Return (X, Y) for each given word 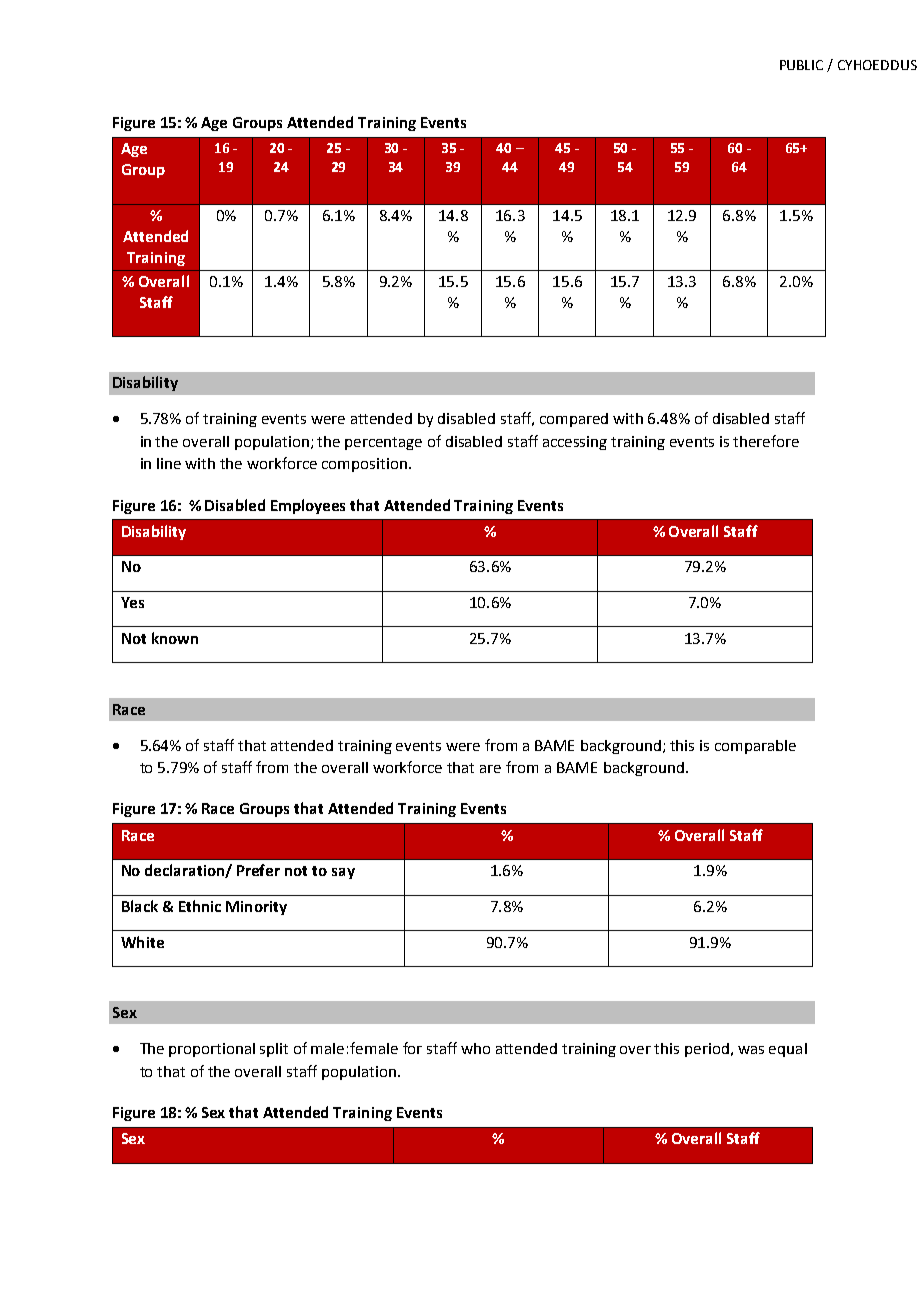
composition (364, 465)
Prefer (258, 870)
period (707, 1050)
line (169, 463)
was (751, 1050)
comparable (755, 747)
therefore (766, 441)
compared (574, 420)
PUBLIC (801, 65)
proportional (212, 1050)
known (175, 638)
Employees (308, 506)
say (343, 873)
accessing (575, 443)
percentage (383, 443)
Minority (256, 908)
